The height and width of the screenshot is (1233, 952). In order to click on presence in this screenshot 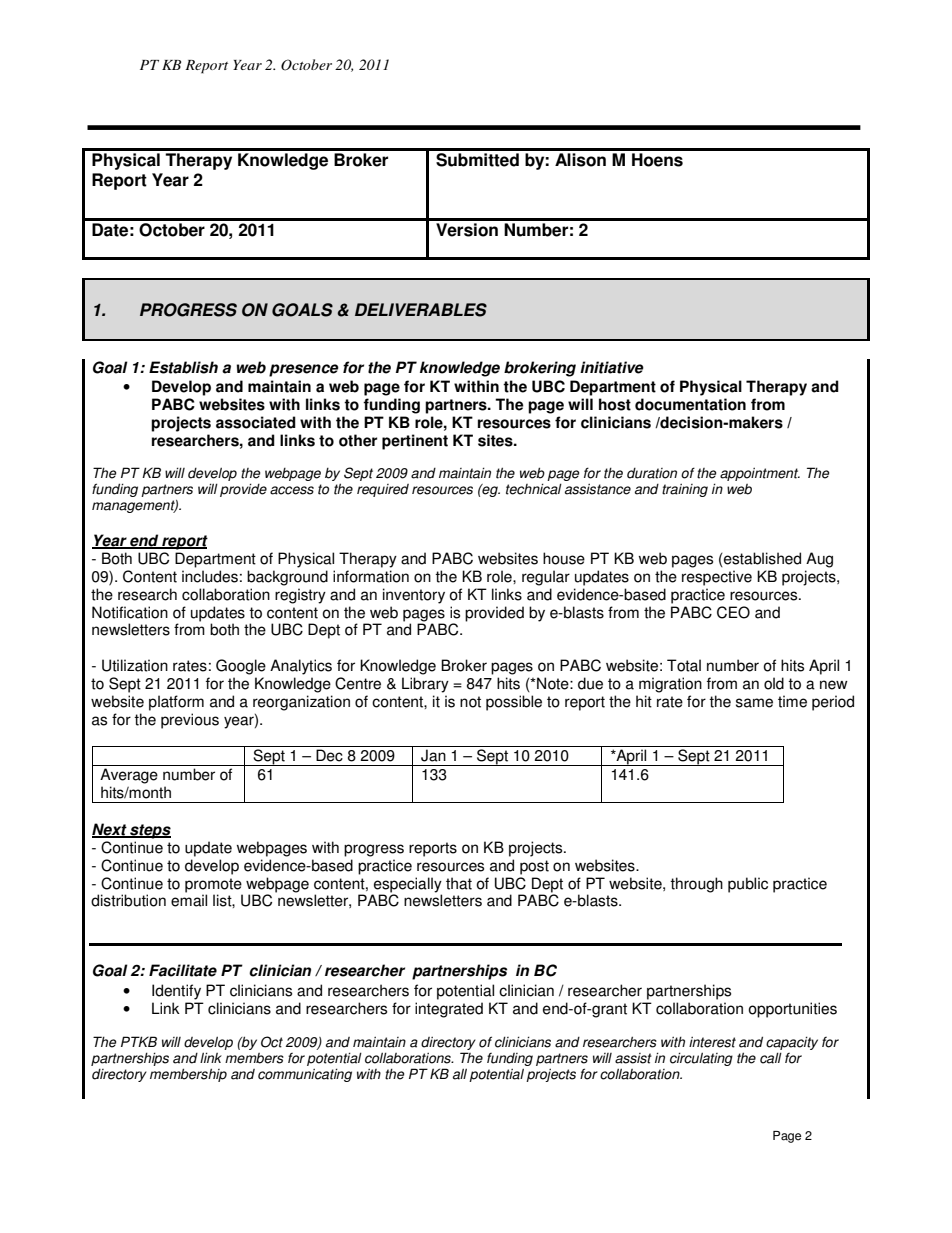, I will do `click(304, 370)`.
